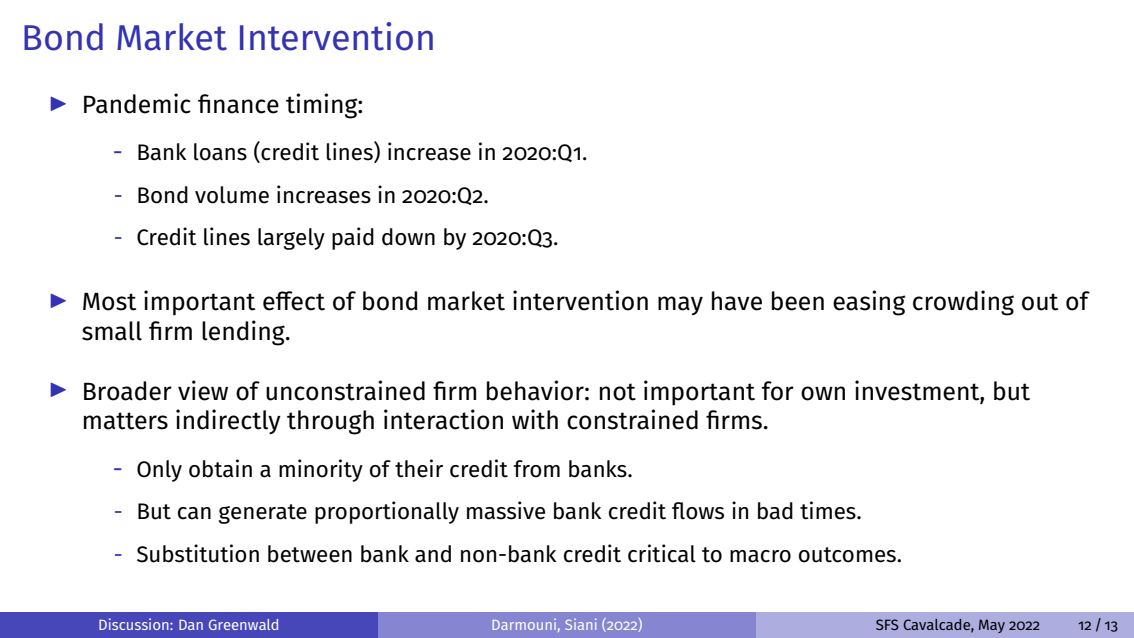 Image resolution: width=1134 pixels, height=638 pixels. I want to click on down, so click(408, 237).
